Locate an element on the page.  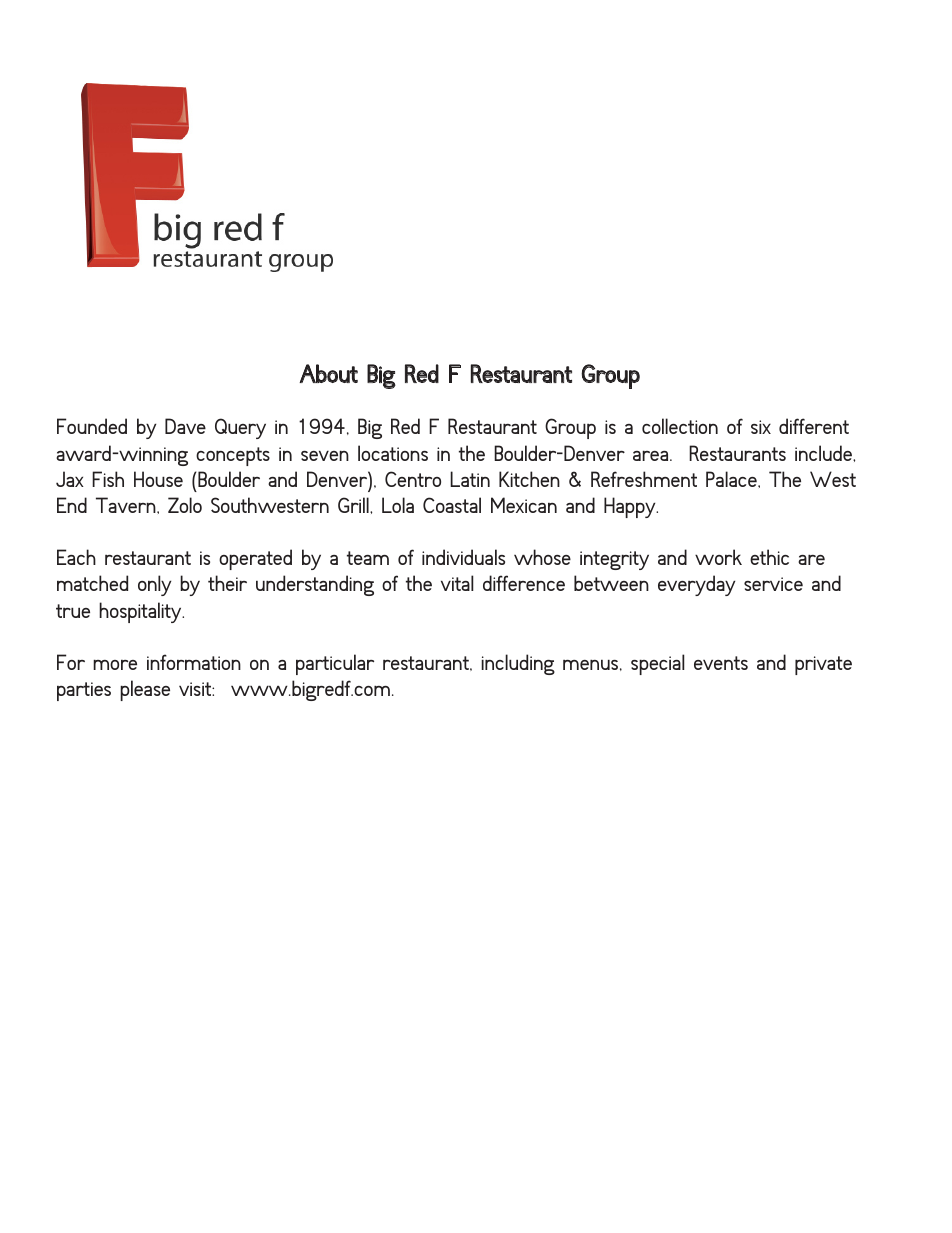
About is located at coordinates (328, 373).
